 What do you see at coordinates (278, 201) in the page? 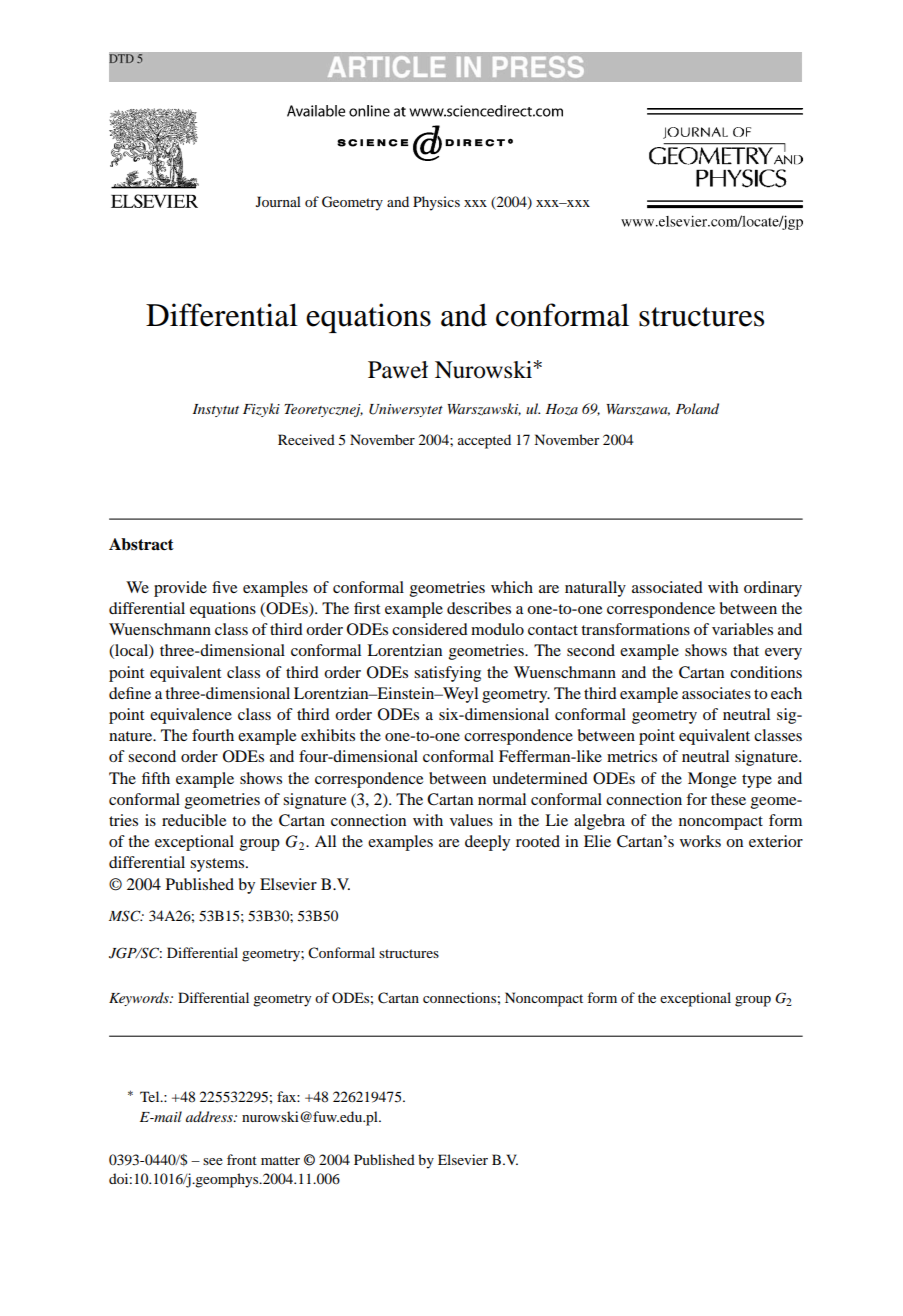
I see `Journal` at bounding box center [278, 201].
